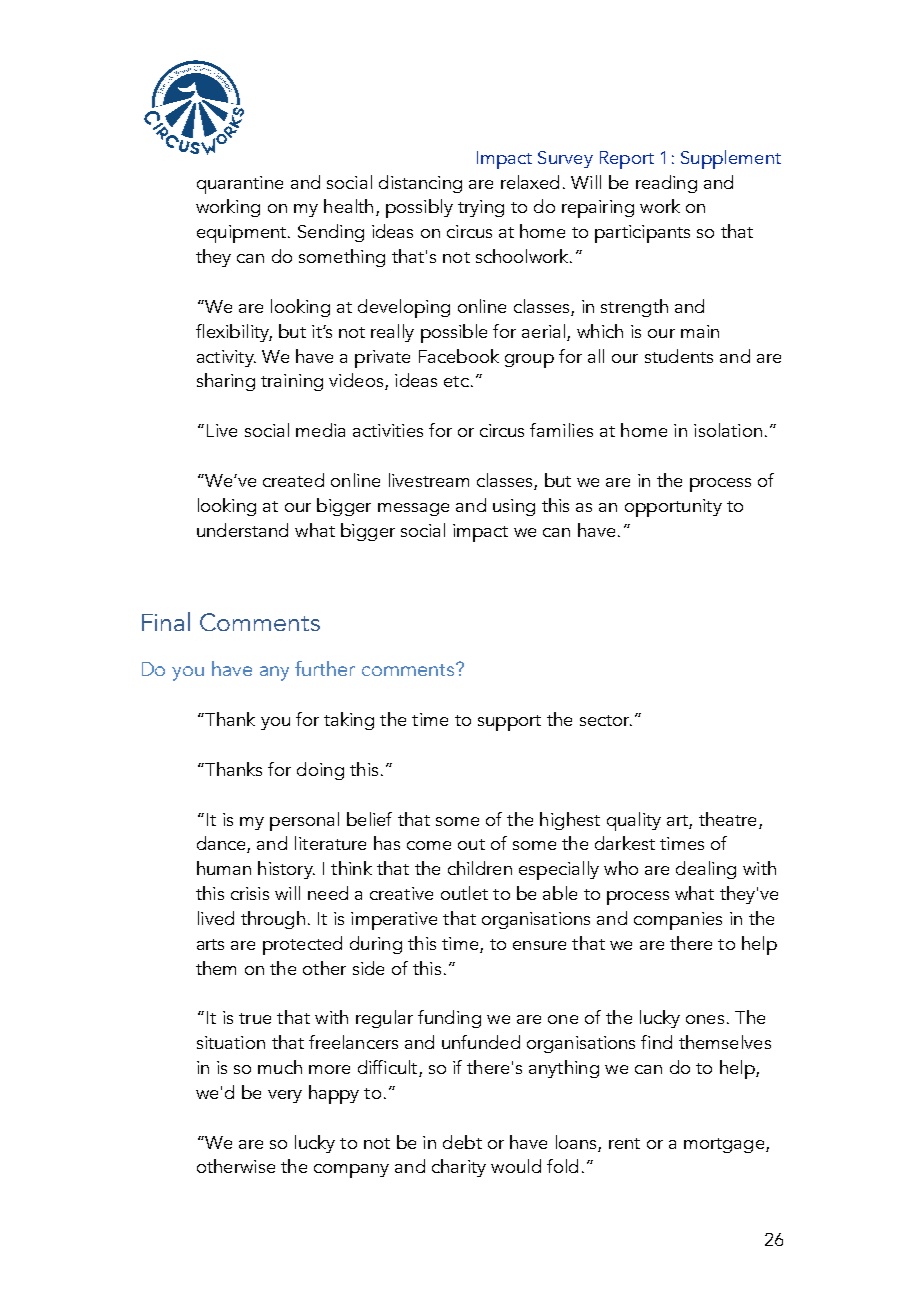 The width and height of the document is (924, 1308). Describe the element at coordinates (413, 509) in the document. I see `message` at that location.
